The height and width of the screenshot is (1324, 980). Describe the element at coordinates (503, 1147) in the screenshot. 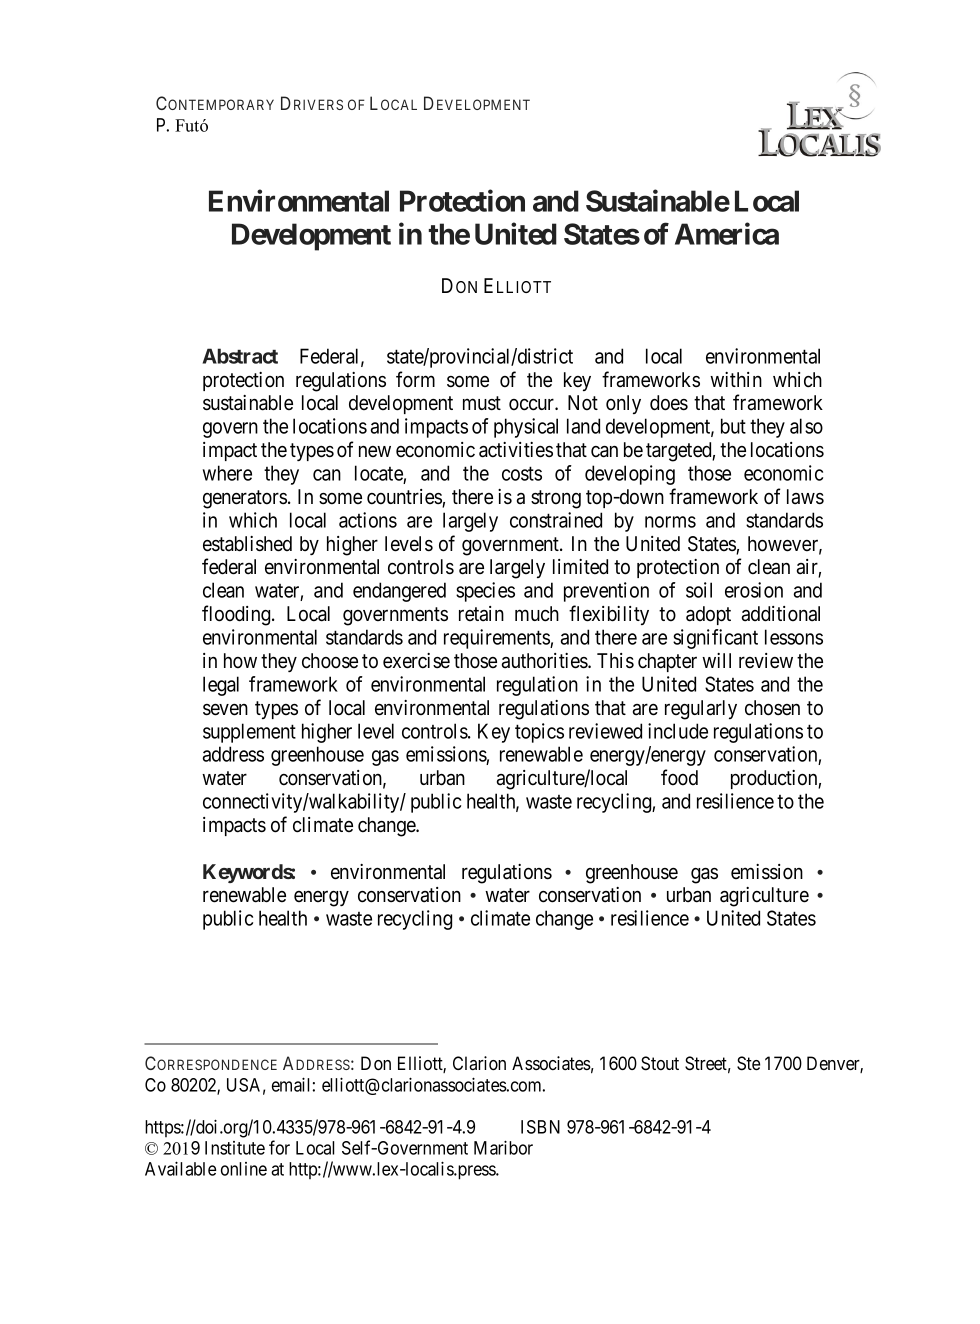

I see `Maribor` at that location.
